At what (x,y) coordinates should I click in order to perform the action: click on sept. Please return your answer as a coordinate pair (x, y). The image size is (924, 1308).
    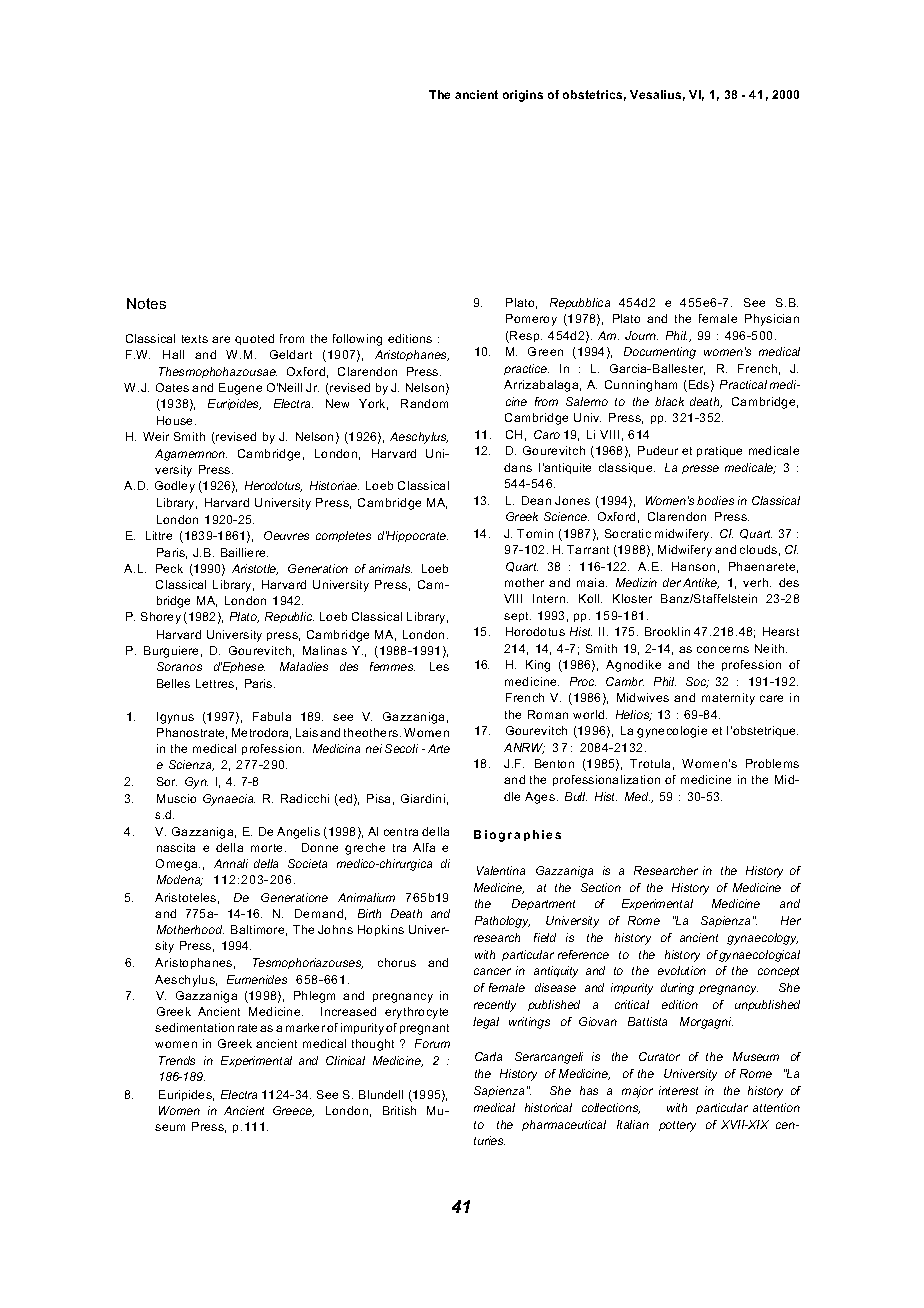
    Looking at the image, I should click on (517, 617).
